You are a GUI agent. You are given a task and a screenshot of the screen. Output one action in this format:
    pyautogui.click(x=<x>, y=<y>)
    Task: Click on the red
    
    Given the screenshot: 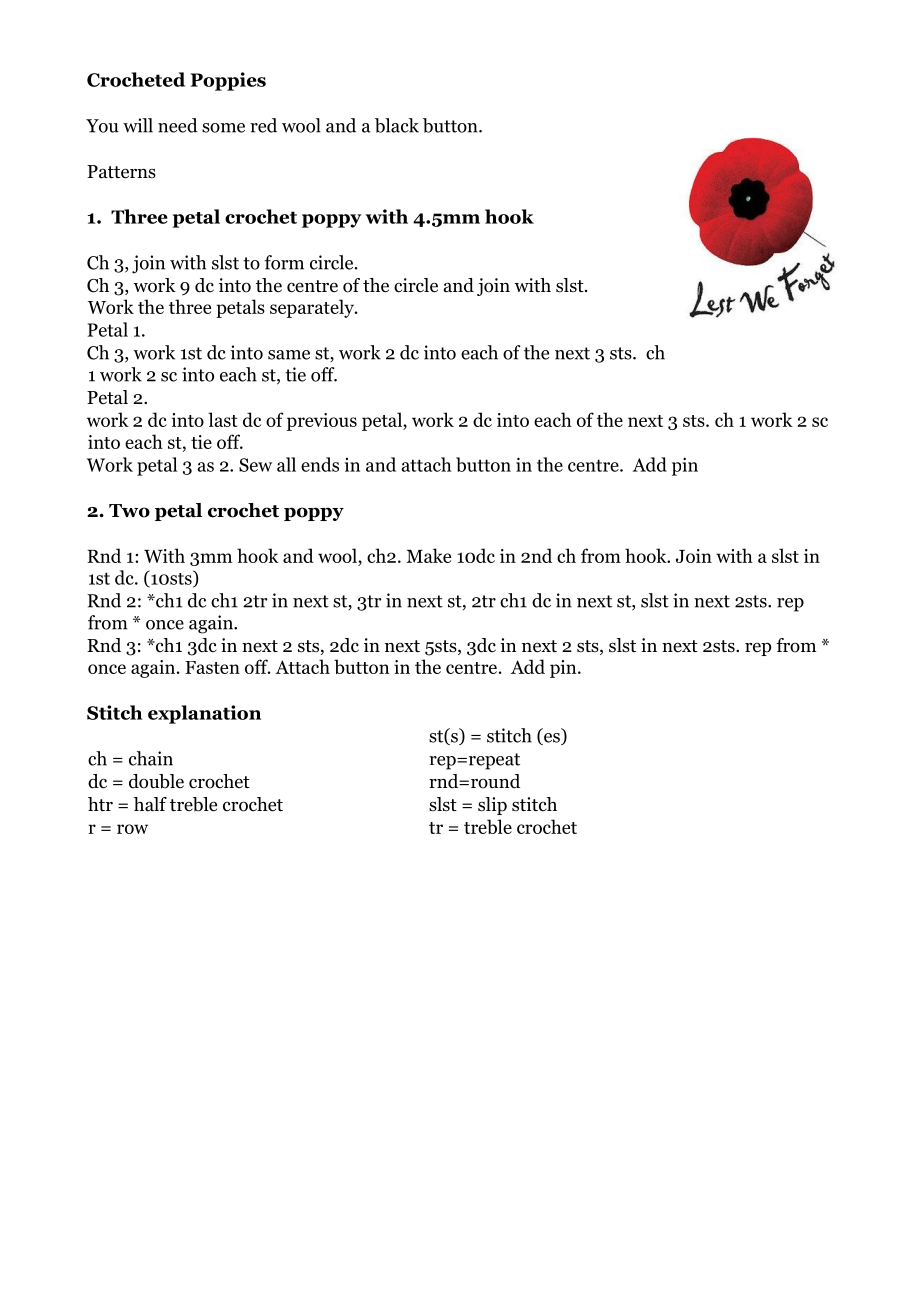 What is the action you would take?
    pyautogui.click(x=263, y=125)
